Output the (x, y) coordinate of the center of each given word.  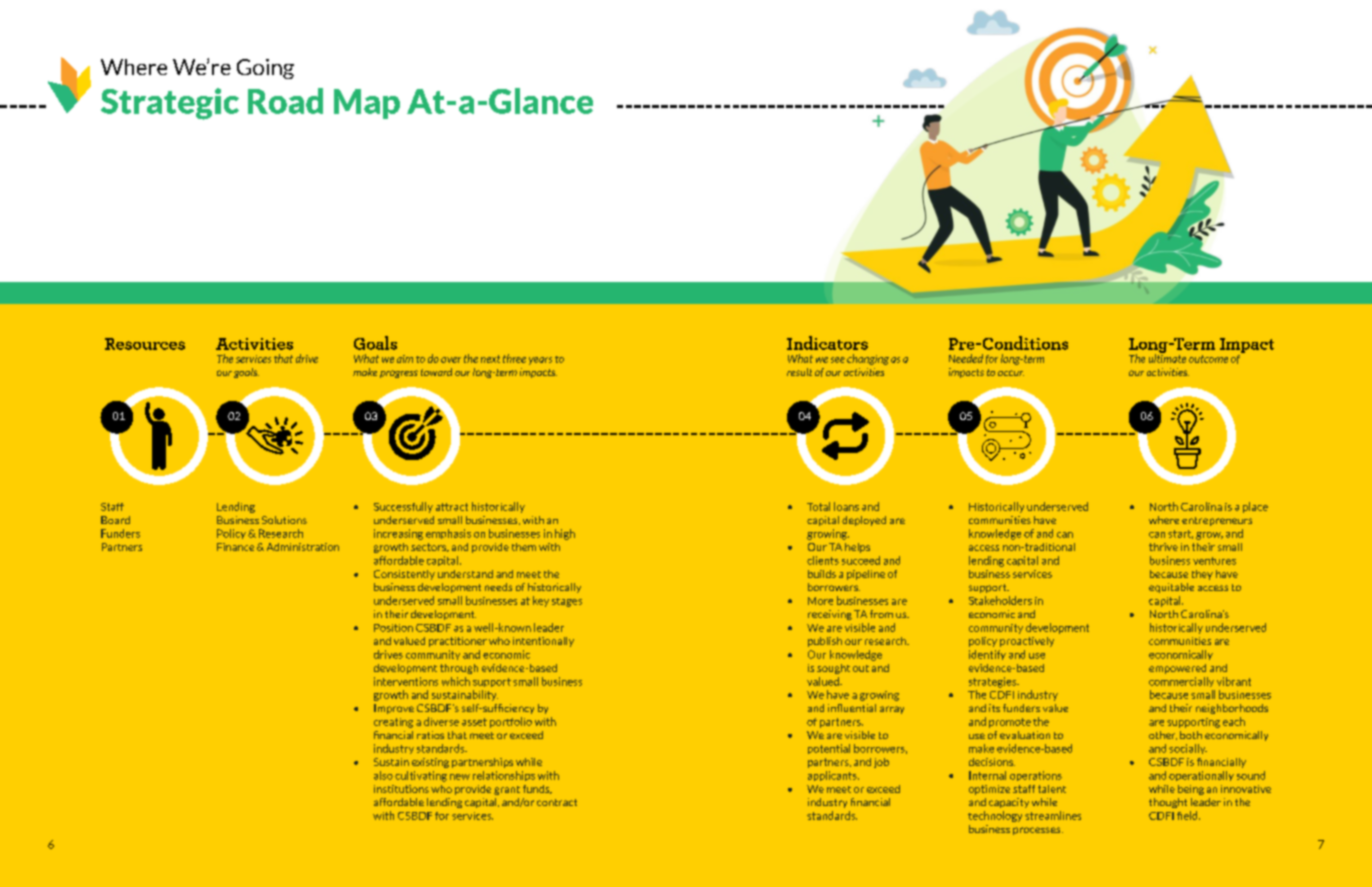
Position (393, 628)
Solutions (284, 520)
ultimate (1167, 357)
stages (567, 602)
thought (1168, 803)
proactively (1027, 642)
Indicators (827, 343)
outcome (1208, 359)
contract (557, 802)
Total (818, 506)
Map (367, 104)
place (1255, 507)
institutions (401, 789)
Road (285, 101)
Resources (145, 344)
